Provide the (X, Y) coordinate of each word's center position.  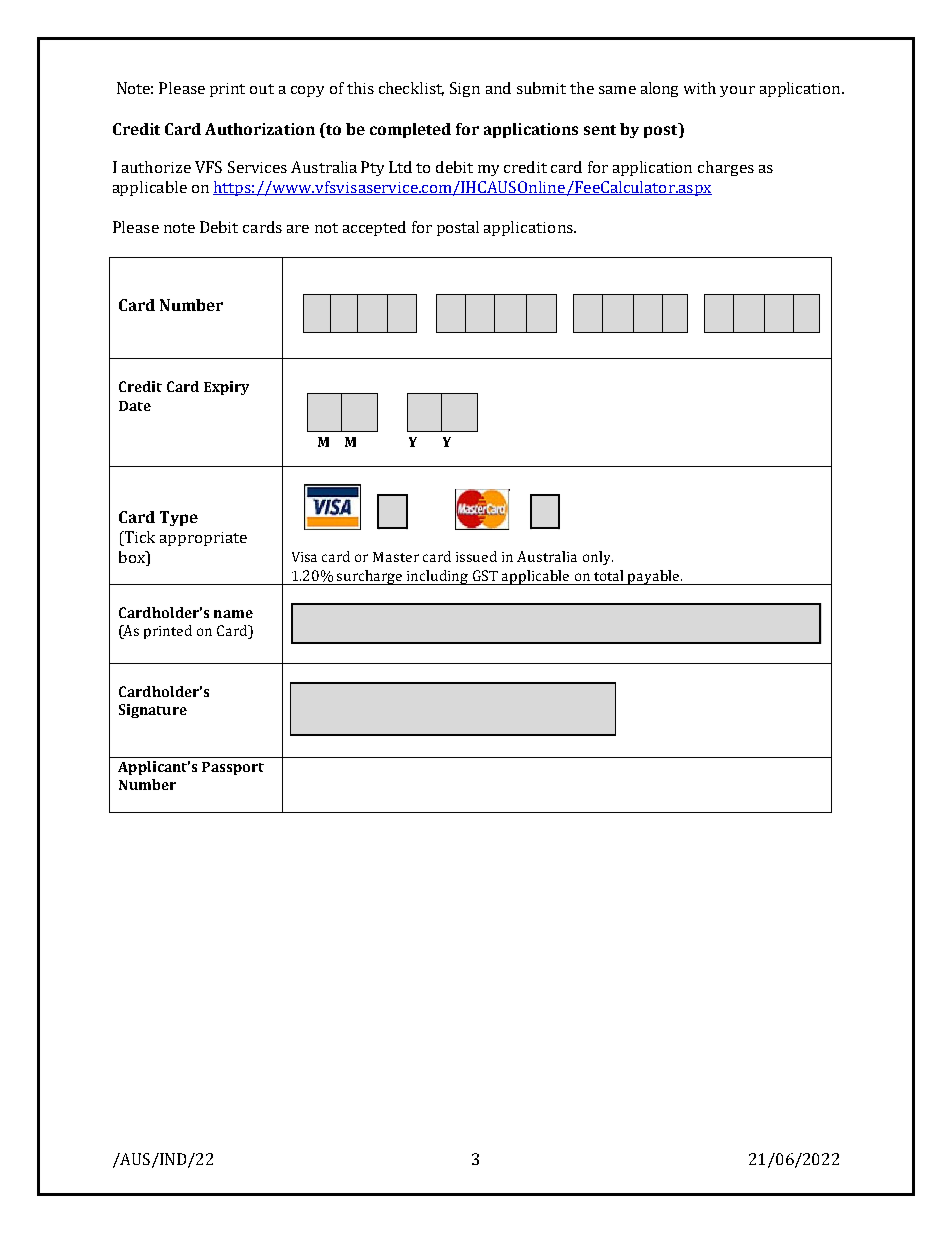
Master (396, 557)
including (438, 577)
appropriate (203, 539)
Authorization (260, 129)
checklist (411, 89)
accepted (374, 228)
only (598, 558)
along (659, 89)
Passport (233, 768)
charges (726, 168)
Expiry (226, 388)
